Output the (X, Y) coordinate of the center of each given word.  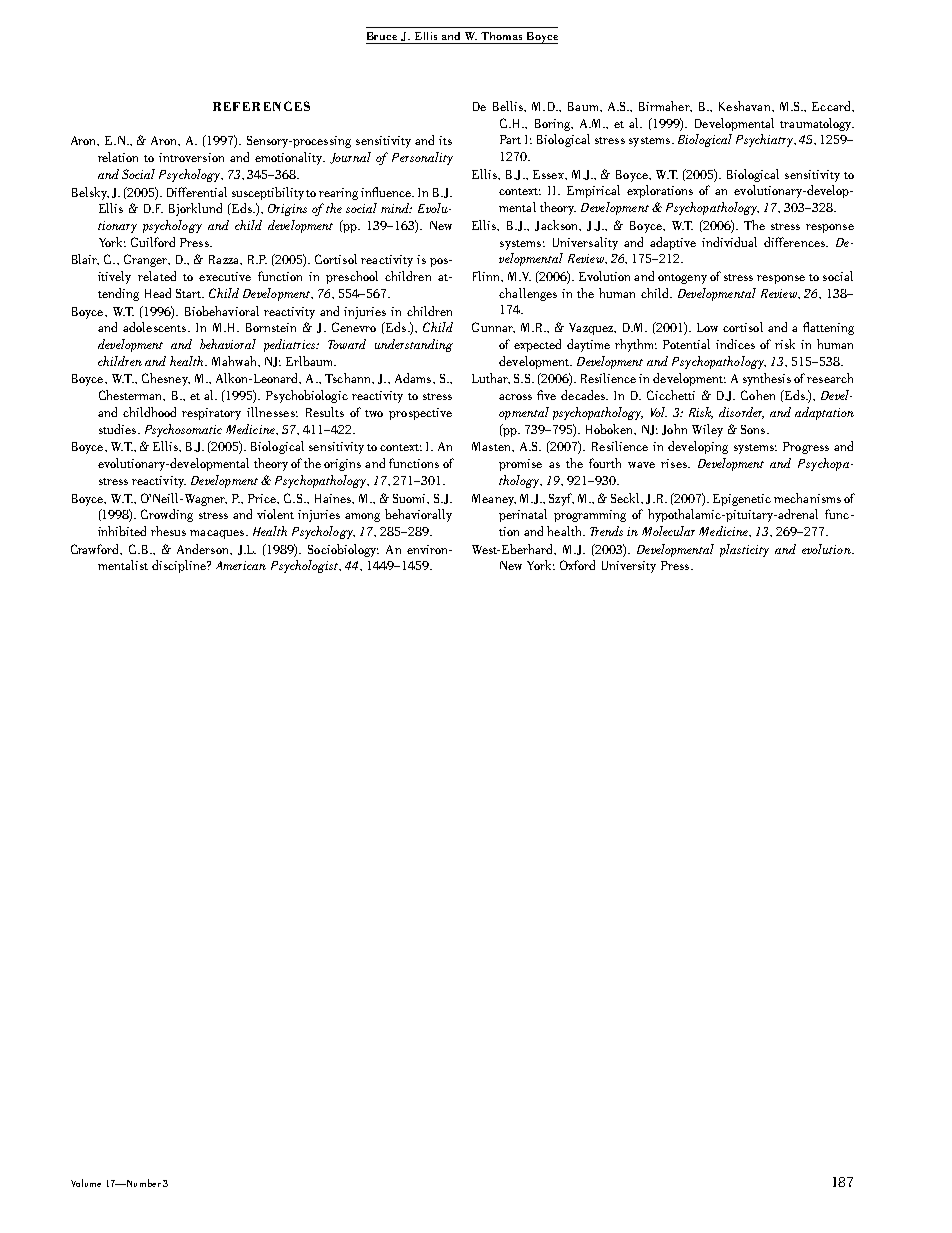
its (445, 140)
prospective (420, 414)
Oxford (577, 565)
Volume (86, 1183)
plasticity (744, 550)
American (241, 565)
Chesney (166, 379)
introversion (191, 157)
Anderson (204, 549)
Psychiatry (766, 140)
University (629, 567)
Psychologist (305, 566)
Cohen (758, 395)
